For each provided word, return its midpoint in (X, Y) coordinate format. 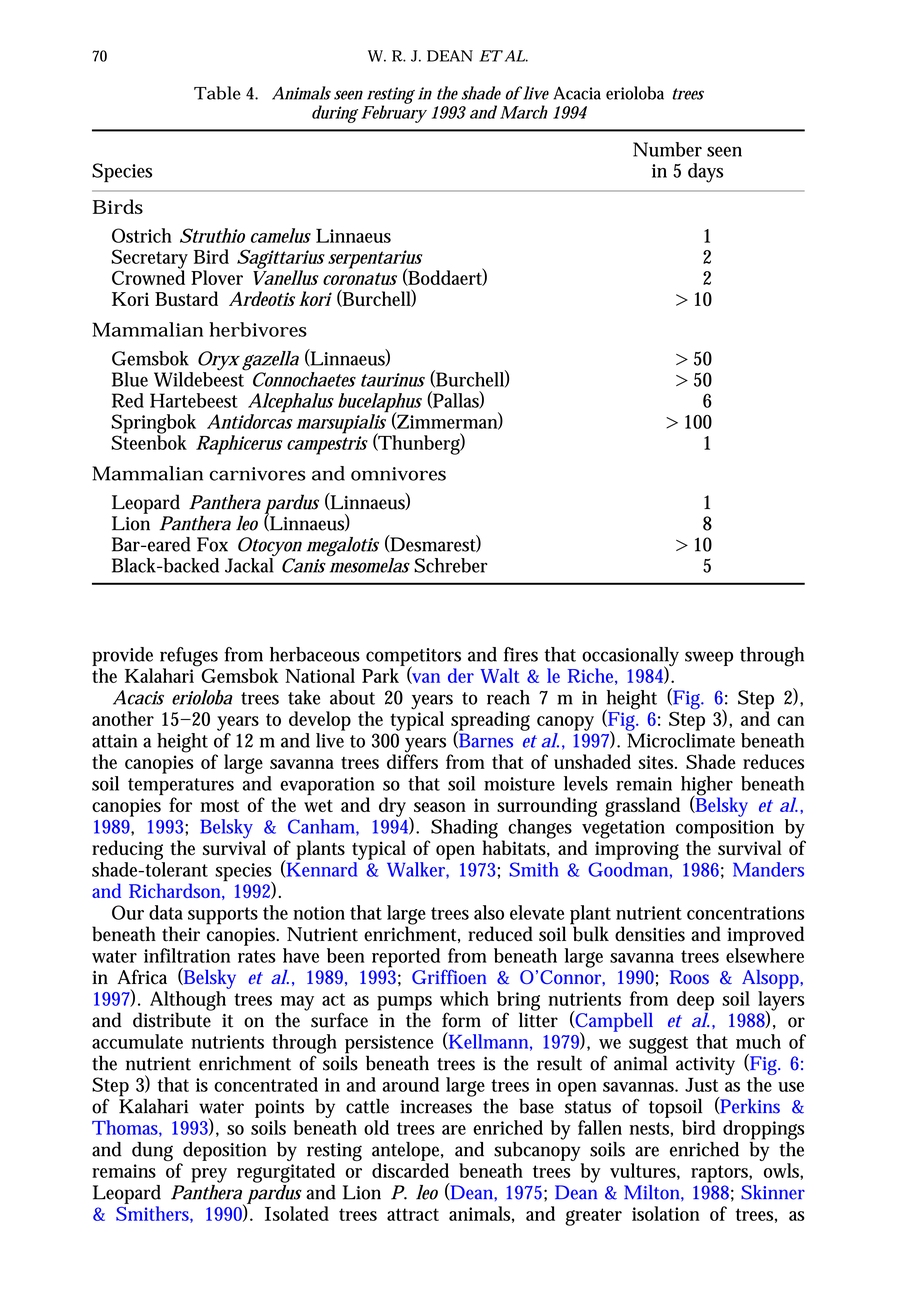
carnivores (257, 474)
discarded (410, 1170)
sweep (709, 658)
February (394, 113)
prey (209, 1175)
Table (217, 93)
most (219, 806)
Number (667, 149)
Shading (464, 830)
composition (727, 830)
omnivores (398, 474)
